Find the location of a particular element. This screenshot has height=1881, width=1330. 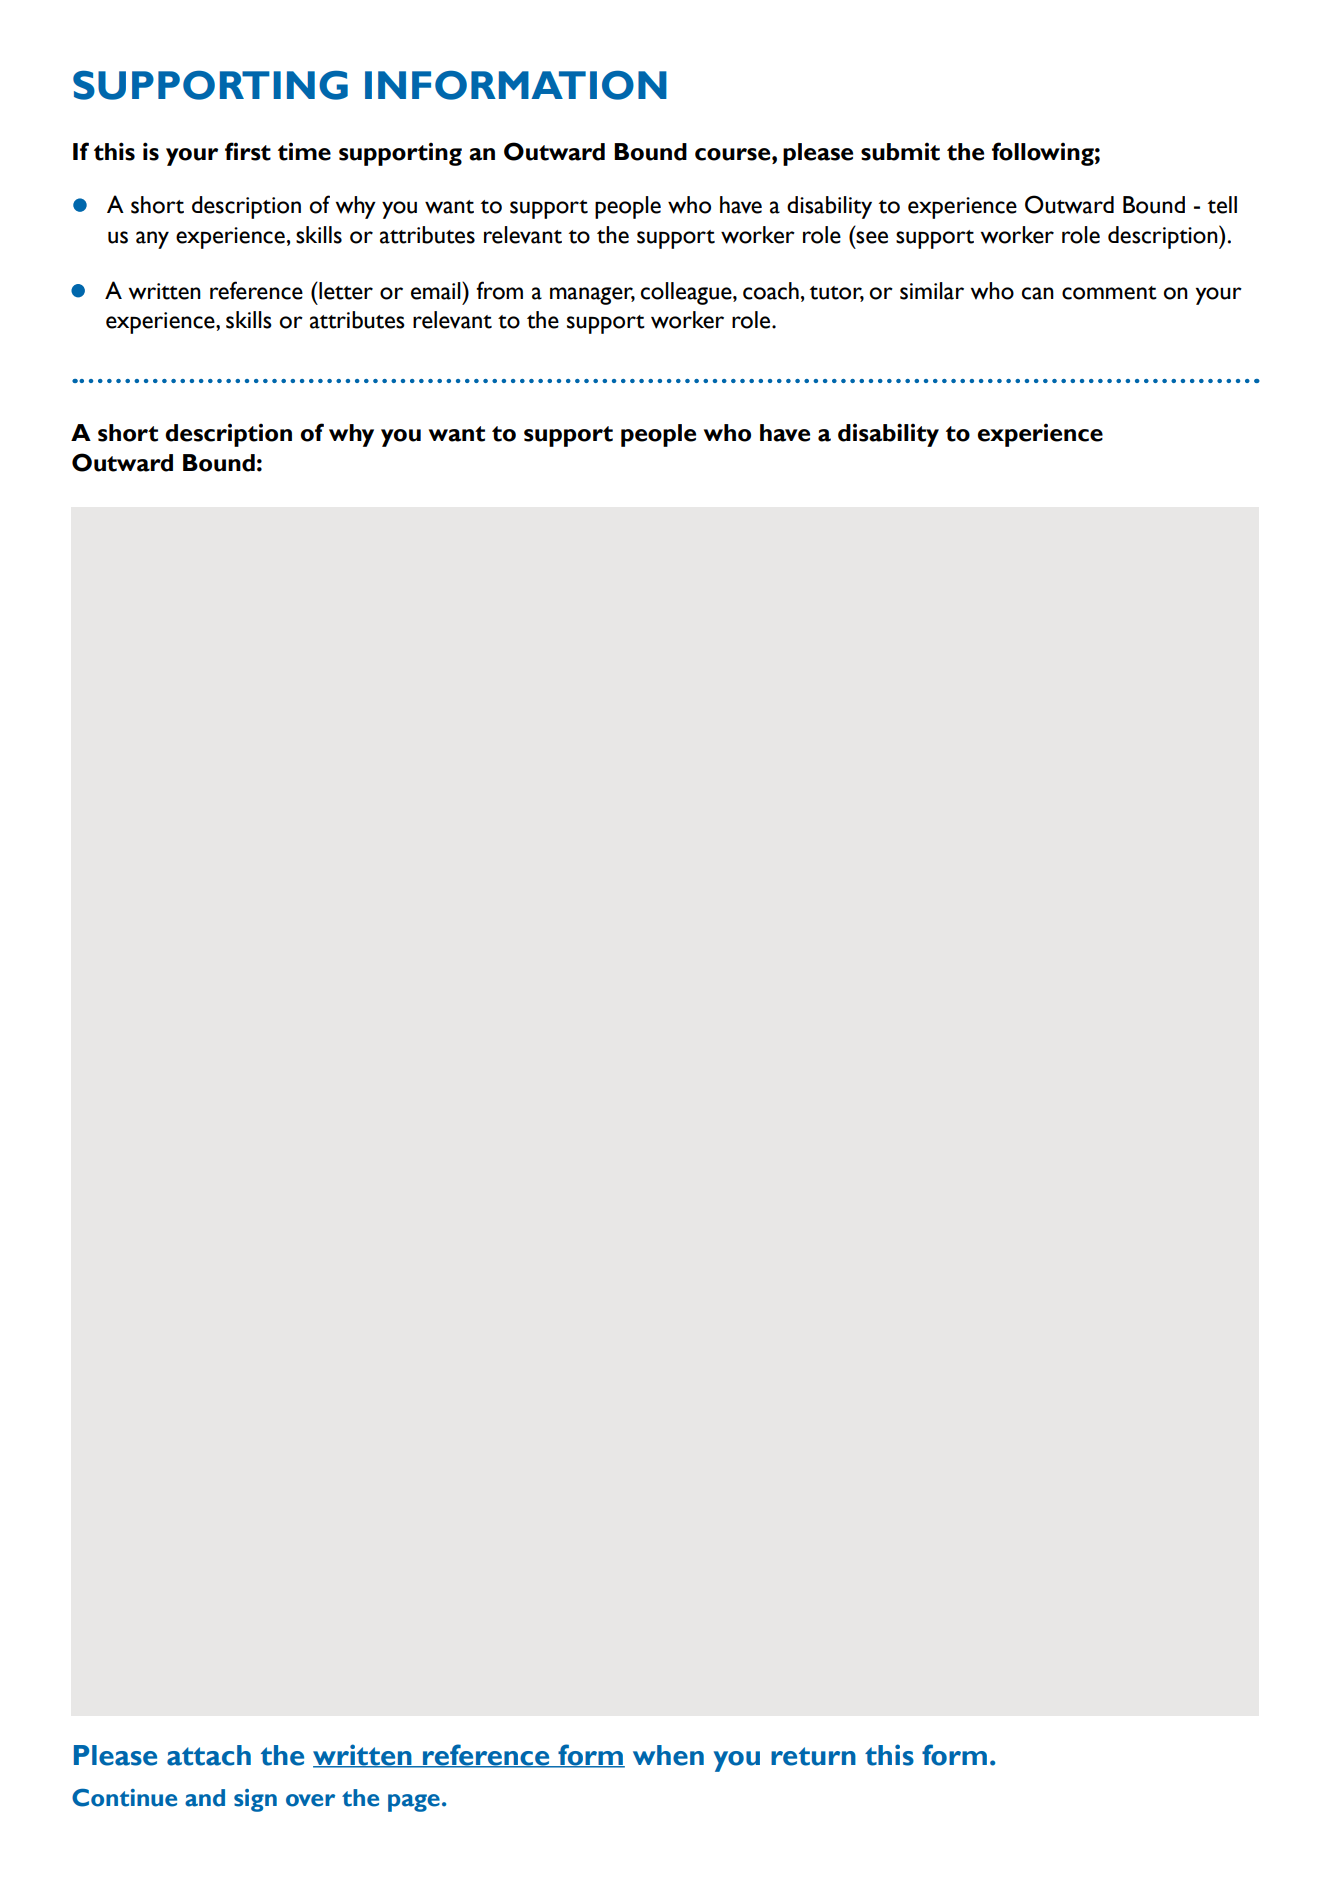

can is located at coordinates (1038, 293).
